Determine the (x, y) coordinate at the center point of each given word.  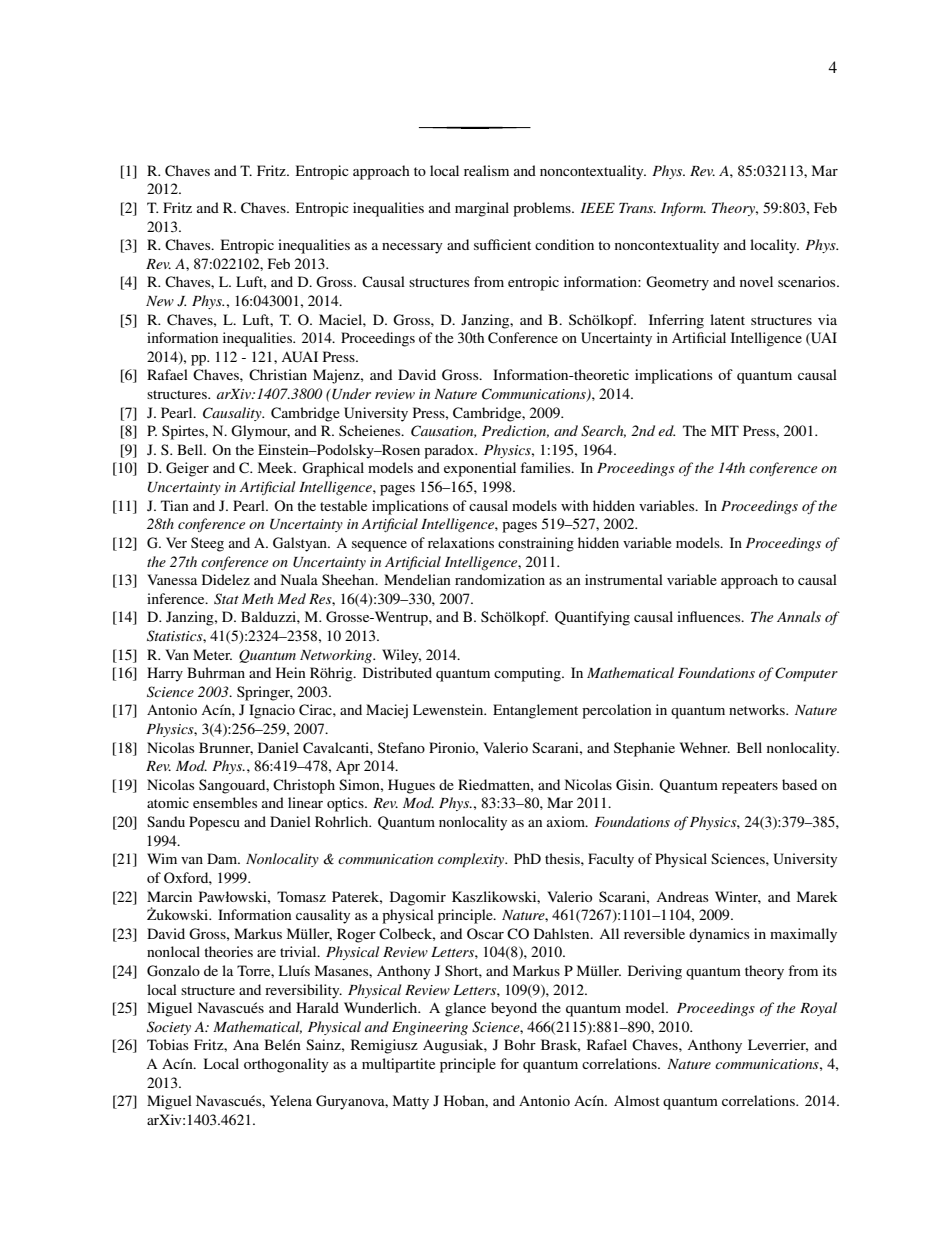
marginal (482, 209)
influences (710, 616)
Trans (637, 208)
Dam (223, 858)
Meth (257, 598)
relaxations (461, 542)
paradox (450, 451)
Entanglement (535, 711)
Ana (246, 1044)
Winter (738, 897)
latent (727, 319)
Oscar (485, 934)
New (160, 301)
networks (758, 709)
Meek (277, 467)
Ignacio (272, 711)
